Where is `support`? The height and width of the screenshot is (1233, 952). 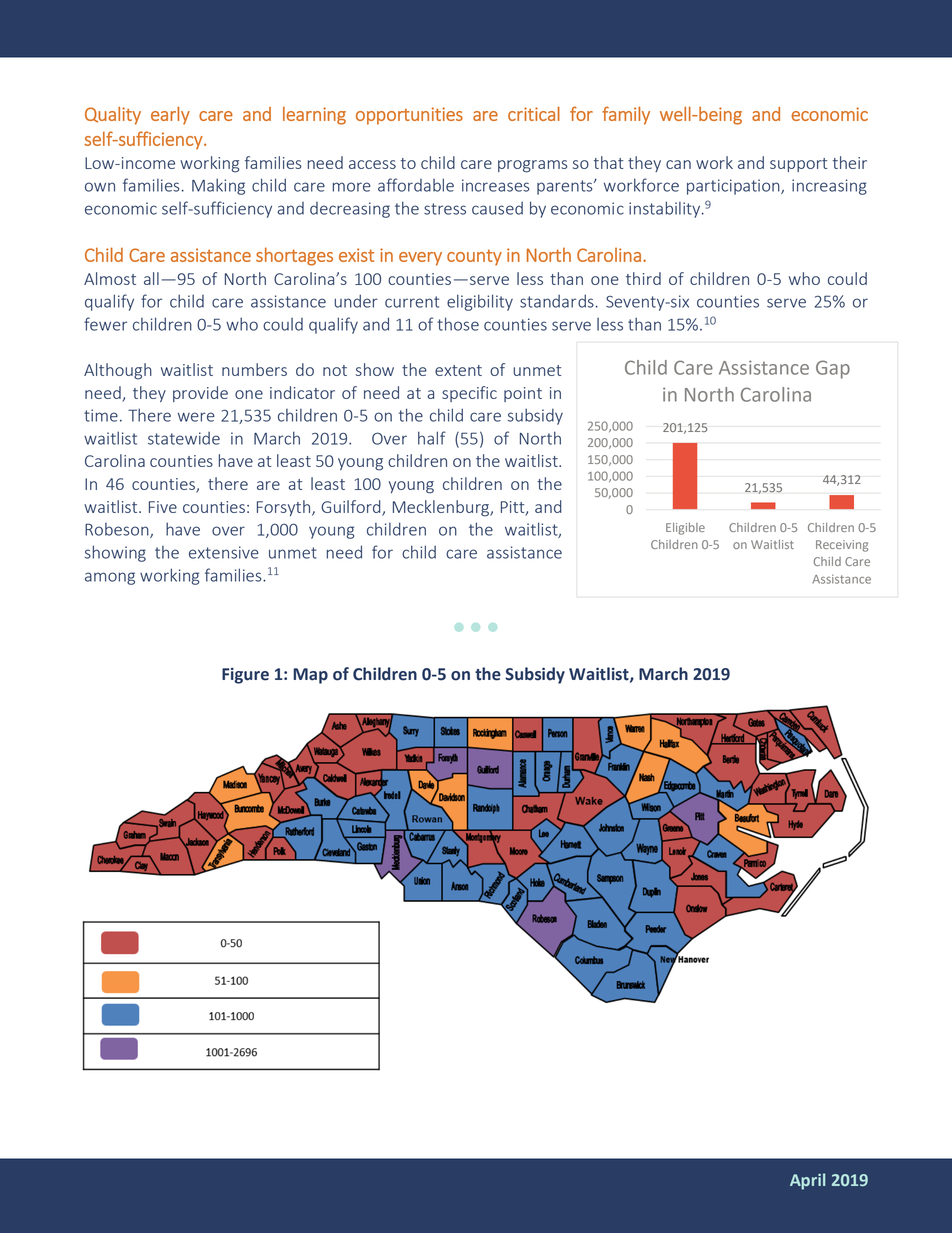
support is located at coordinates (798, 165).
